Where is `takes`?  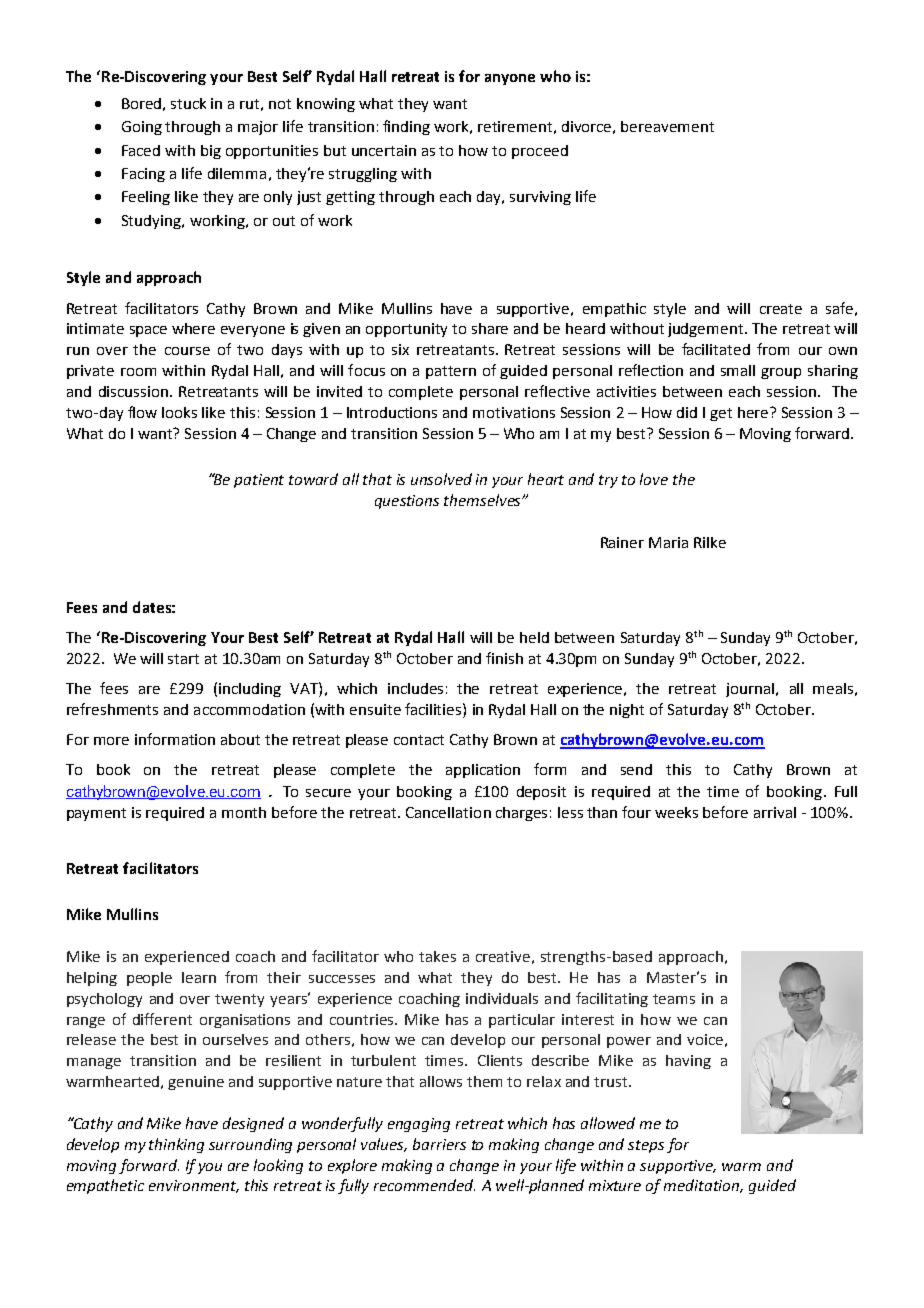 takes is located at coordinates (437, 956).
